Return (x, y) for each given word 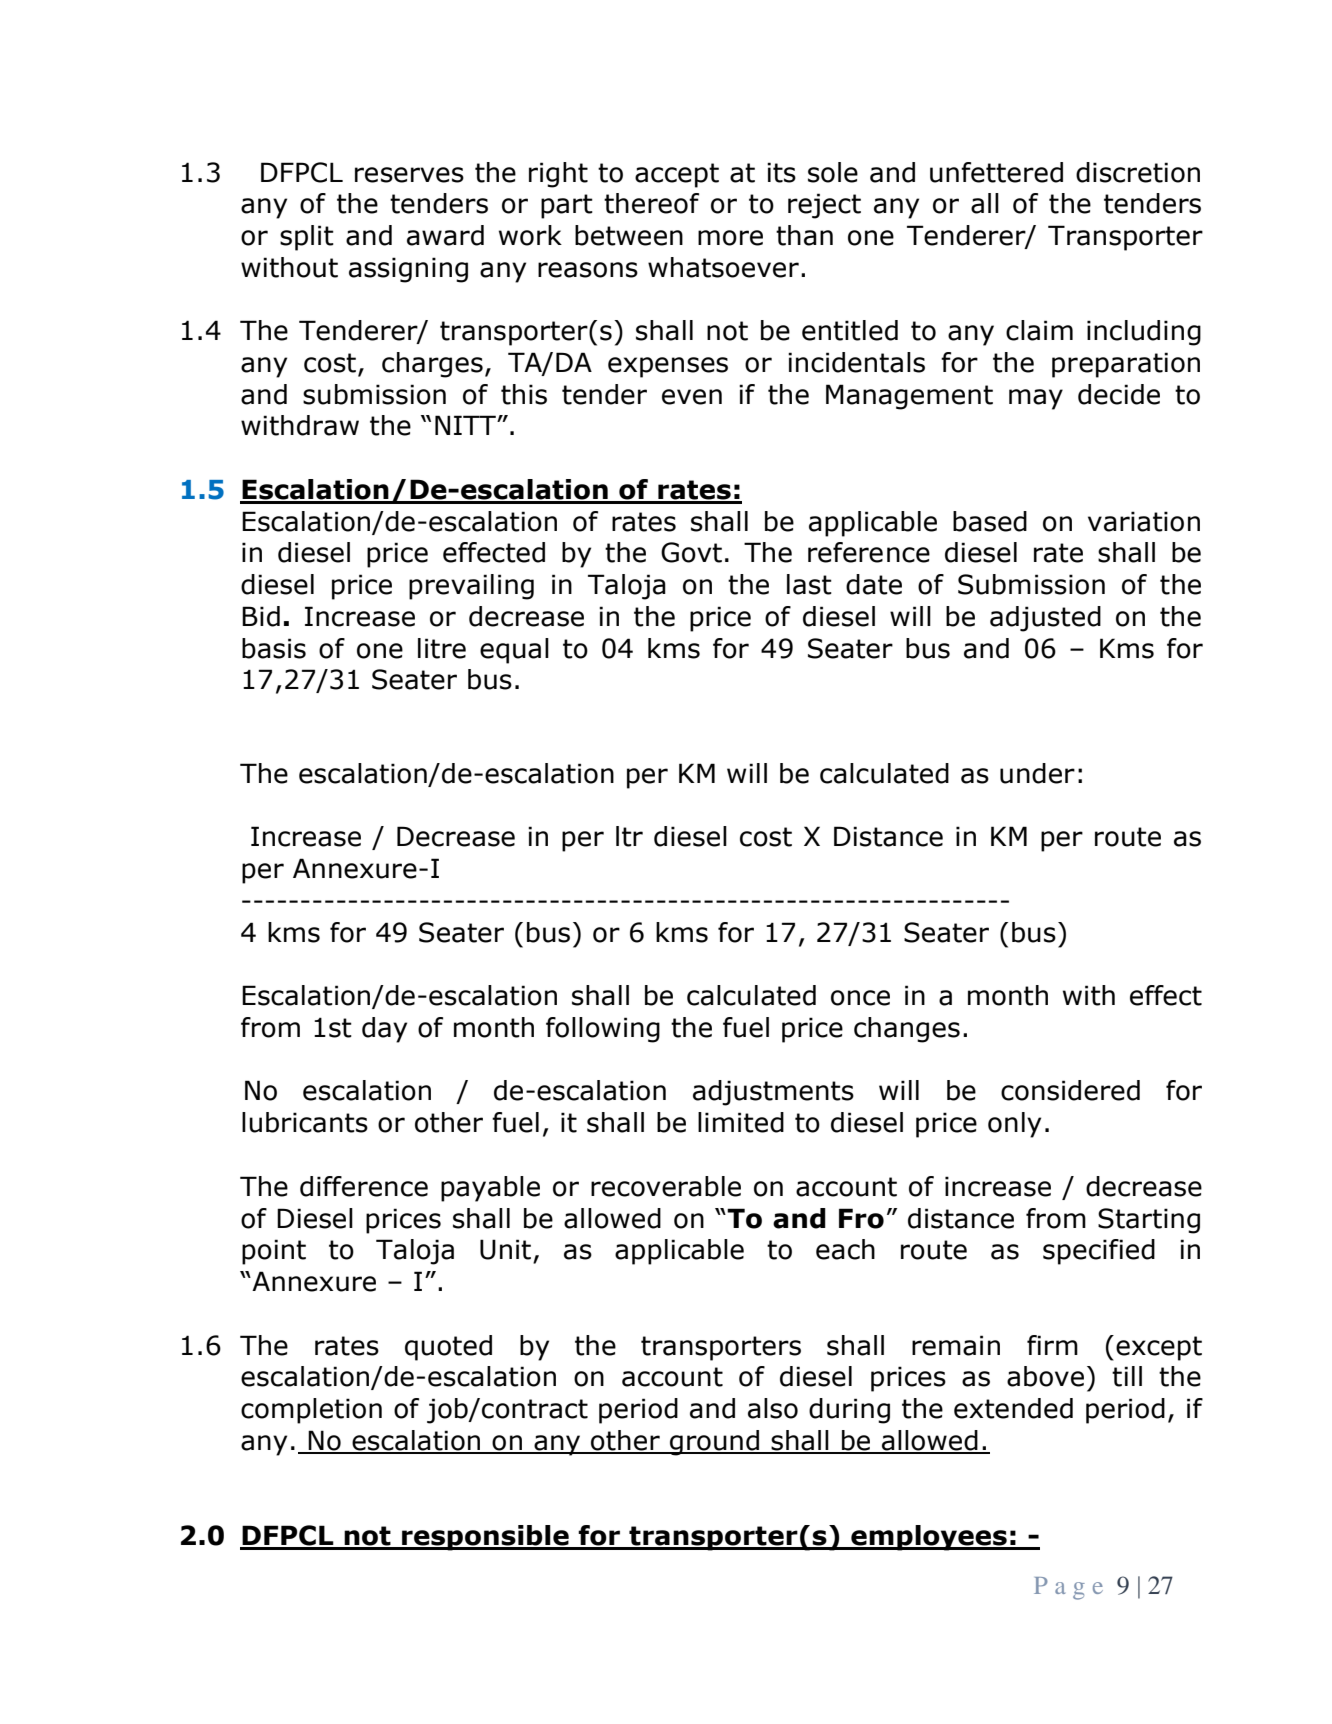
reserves (409, 175)
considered (1070, 1090)
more (730, 238)
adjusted (1045, 619)
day (384, 1030)
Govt (691, 552)
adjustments (773, 1093)
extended (1013, 1408)
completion (311, 1411)
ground (714, 1443)
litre (442, 648)
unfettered (996, 172)
